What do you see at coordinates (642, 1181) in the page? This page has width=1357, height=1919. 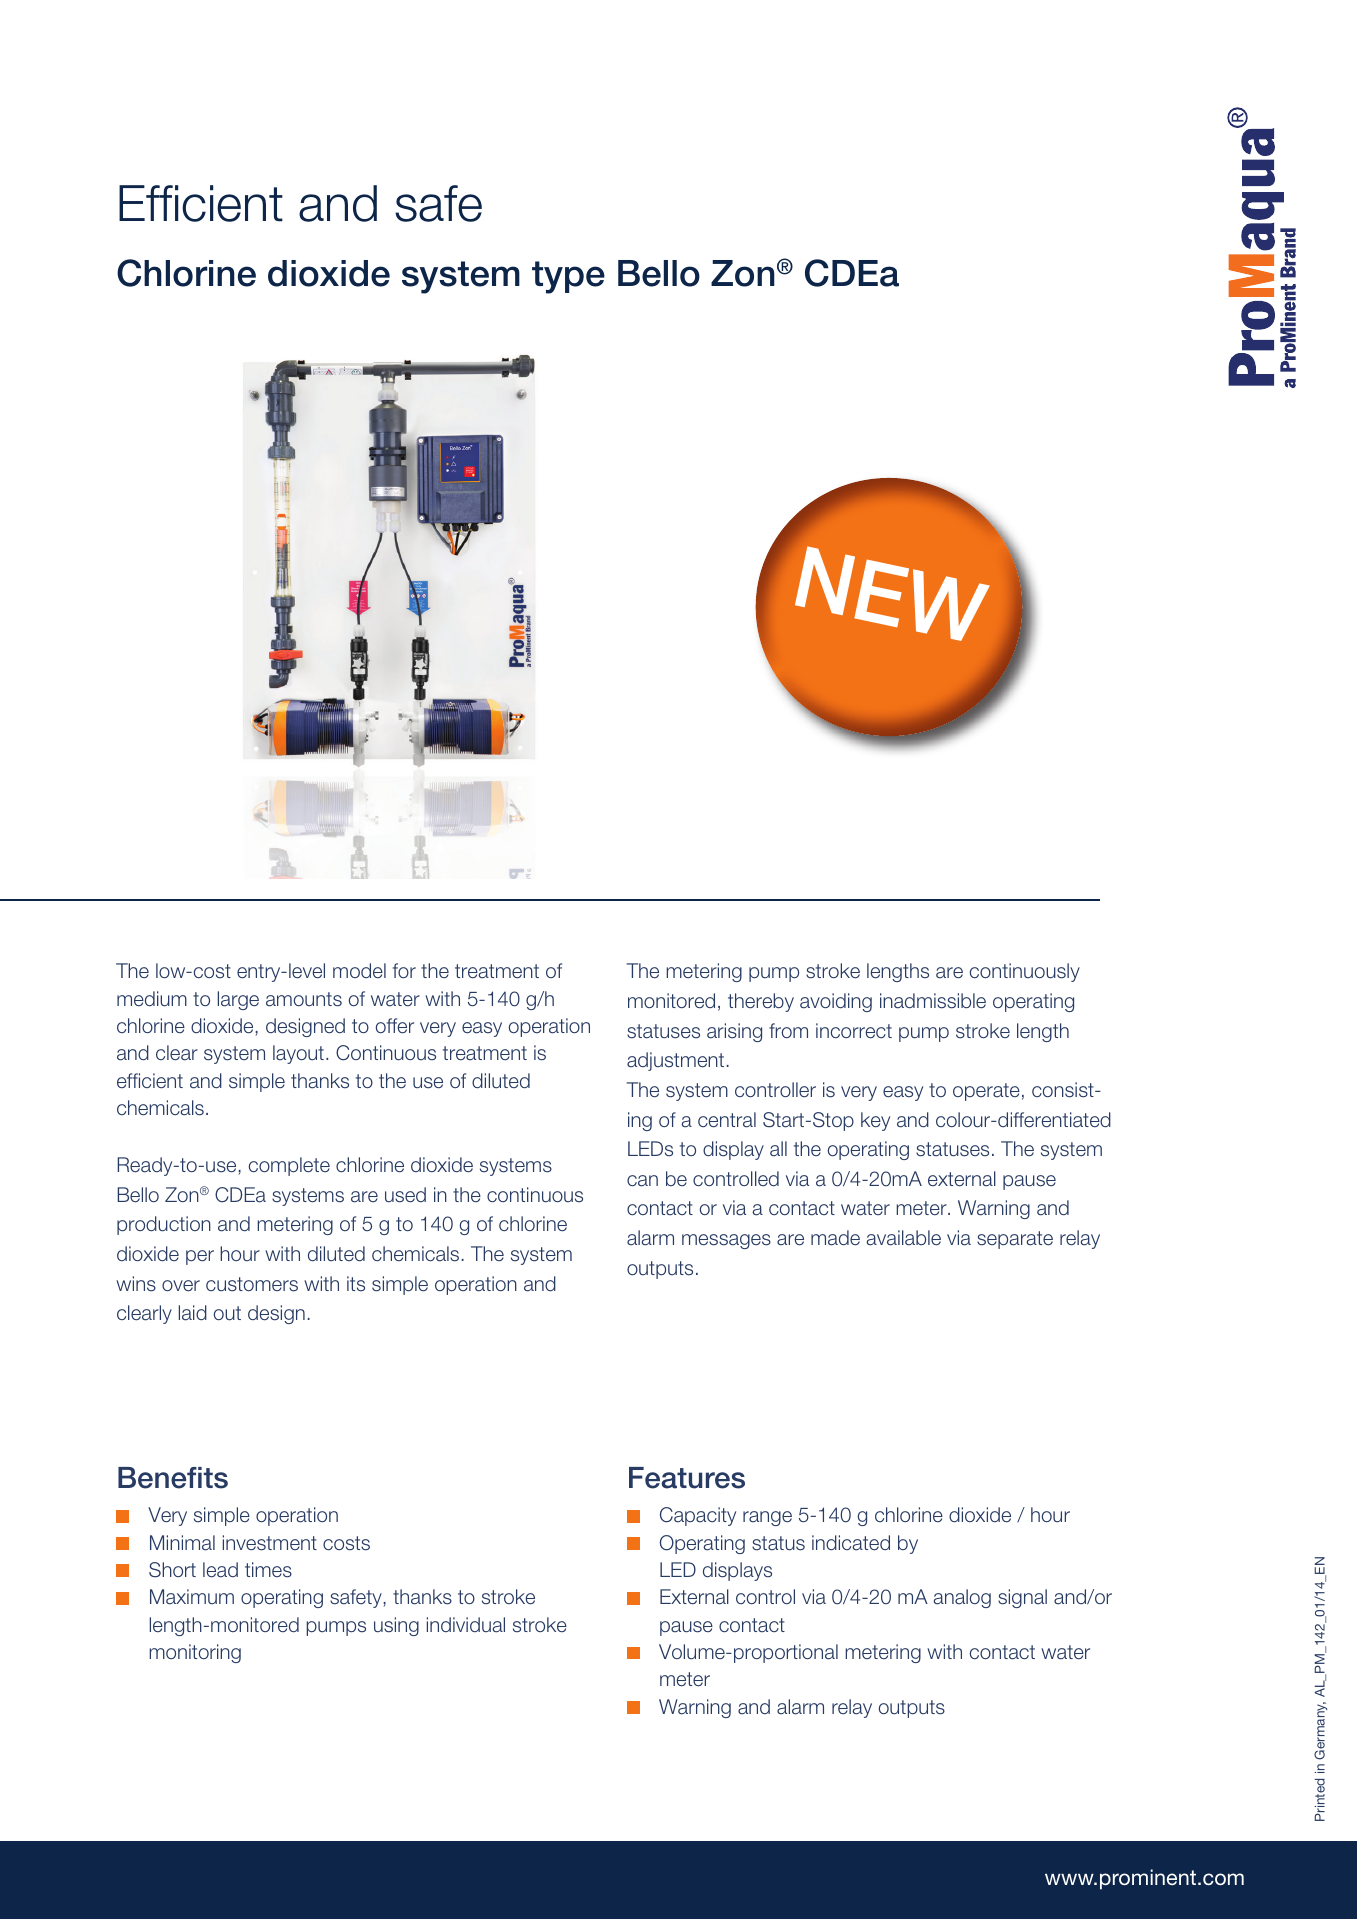 I see `can` at bounding box center [642, 1181].
